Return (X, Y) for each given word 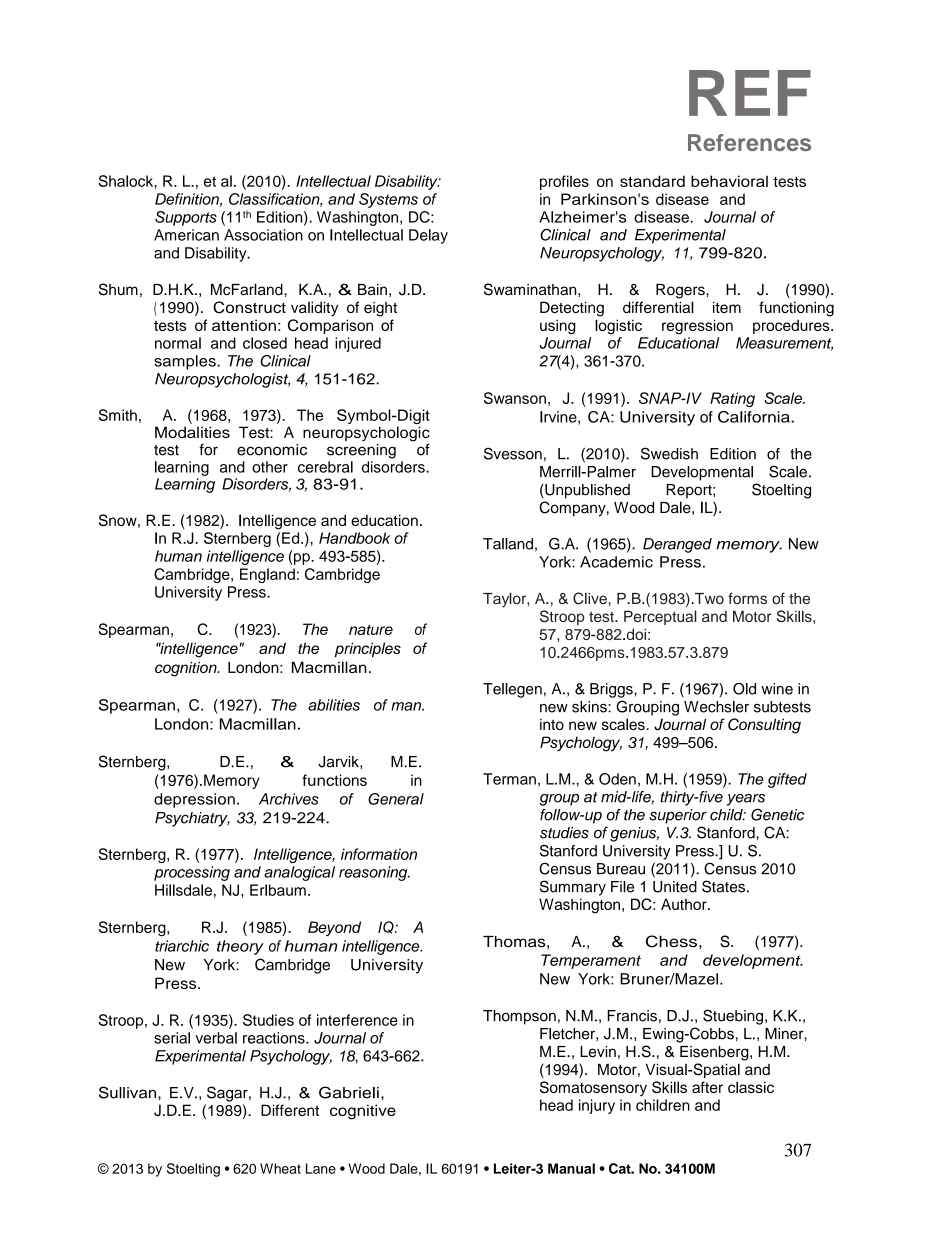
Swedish (669, 453)
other (270, 467)
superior (678, 816)
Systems (388, 200)
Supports (186, 218)
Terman (509, 779)
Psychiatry (192, 819)
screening (361, 451)
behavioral (729, 181)
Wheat (280, 1168)
